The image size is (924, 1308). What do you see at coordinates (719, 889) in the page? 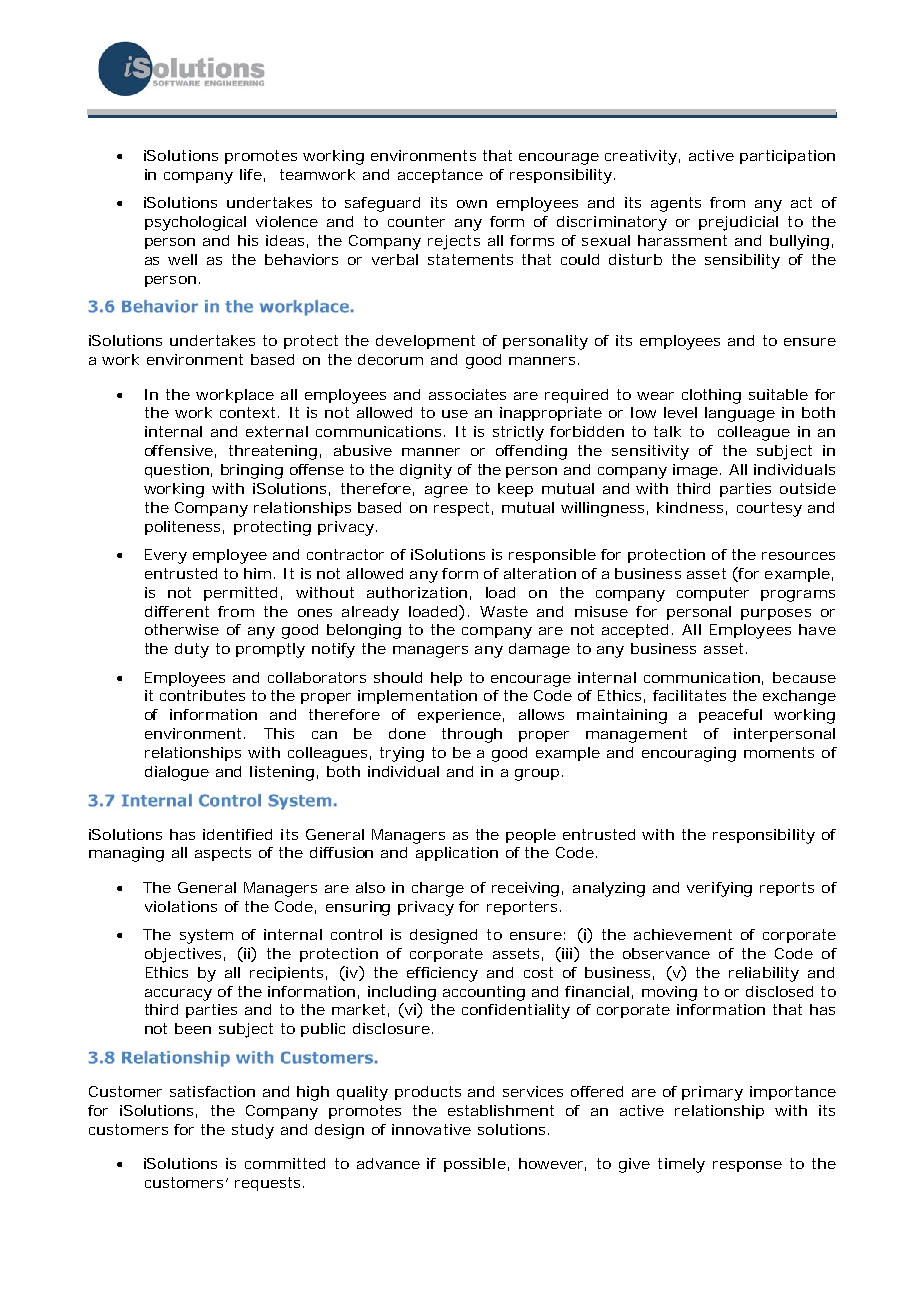
I see `verifying` at bounding box center [719, 889].
